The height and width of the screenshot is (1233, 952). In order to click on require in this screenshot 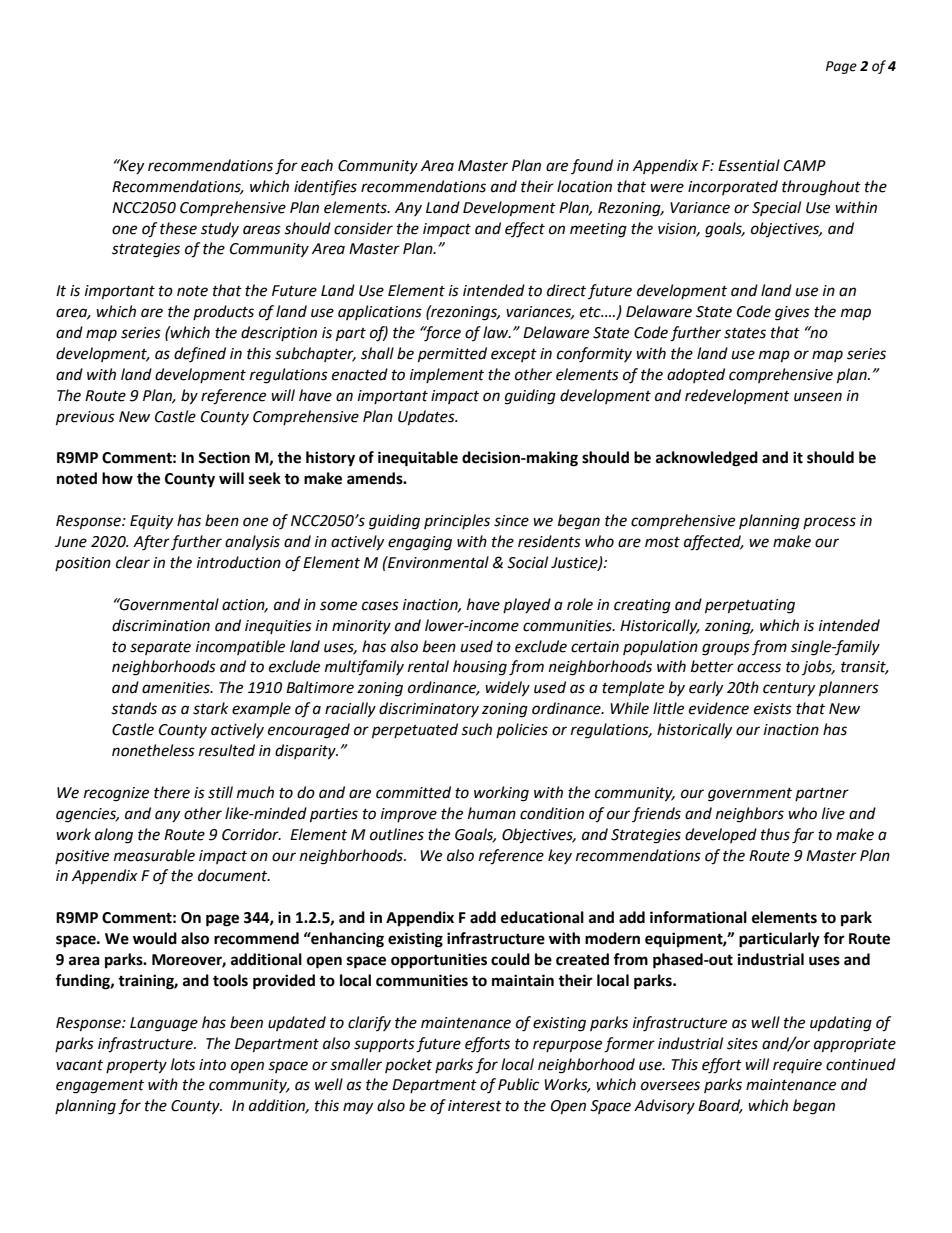, I will do `click(797, 1066)`.
